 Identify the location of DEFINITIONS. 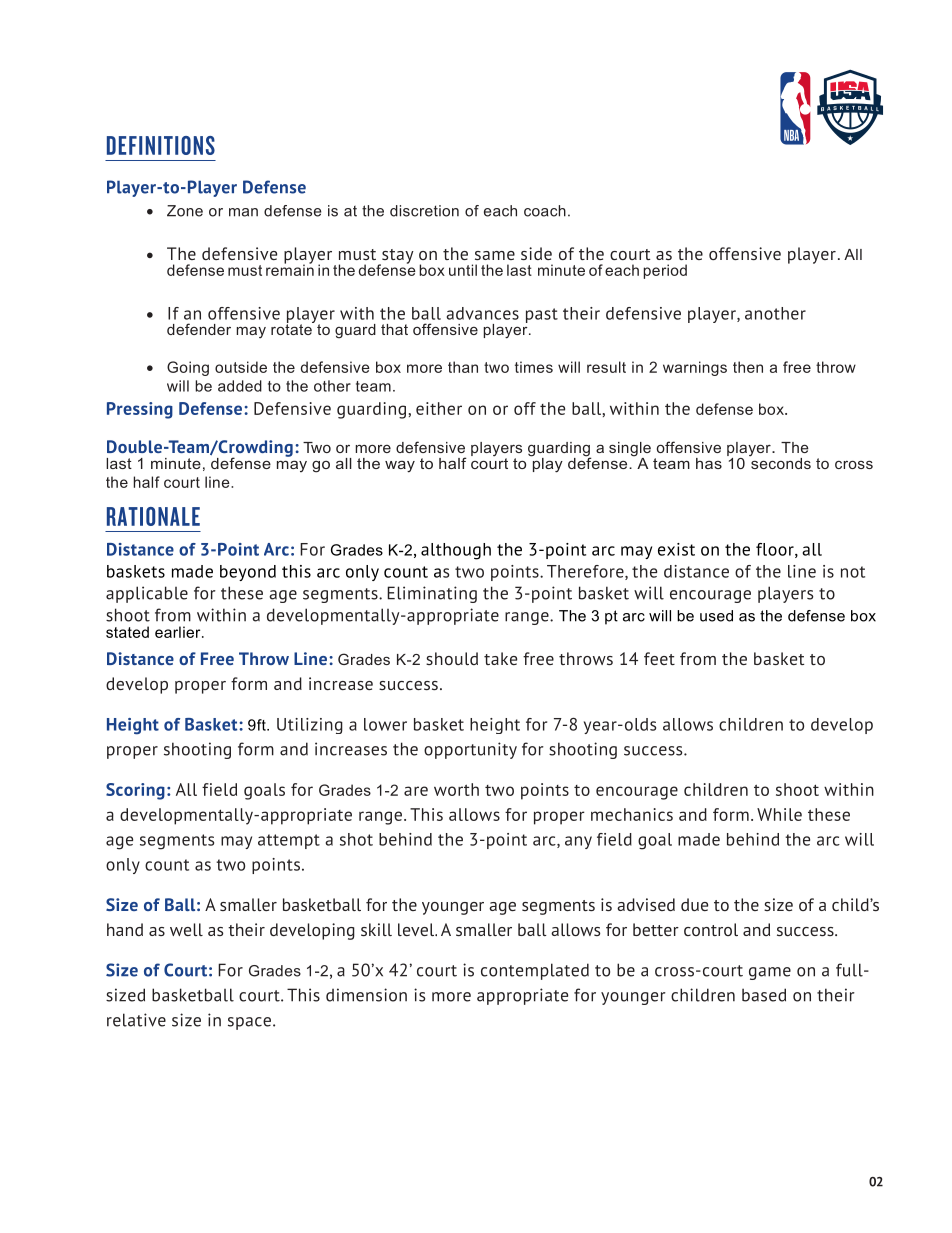
(161, 145).
